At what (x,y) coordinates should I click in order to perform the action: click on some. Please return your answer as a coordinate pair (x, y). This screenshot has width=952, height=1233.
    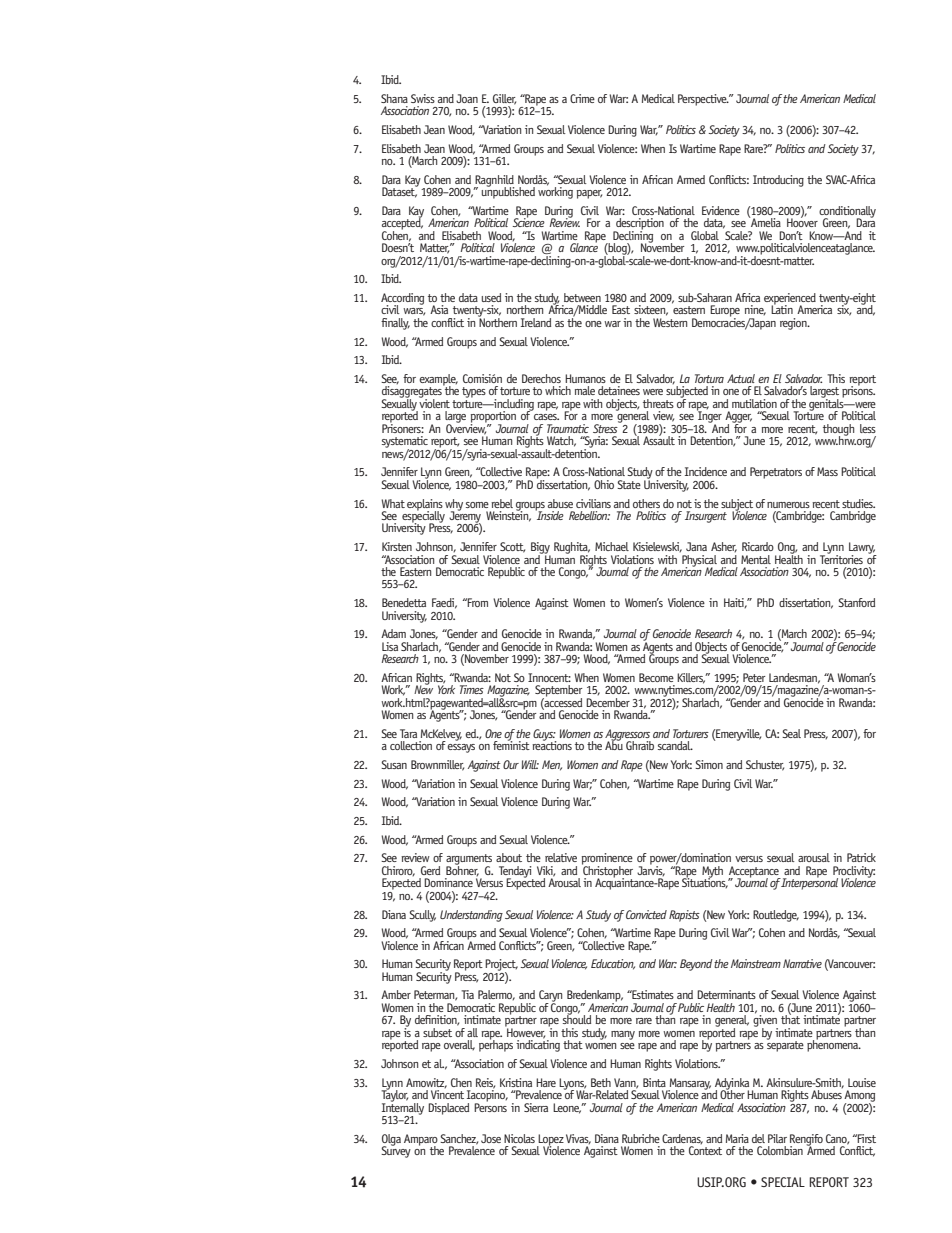
    Looking at the image, I should click on (477, 505).
